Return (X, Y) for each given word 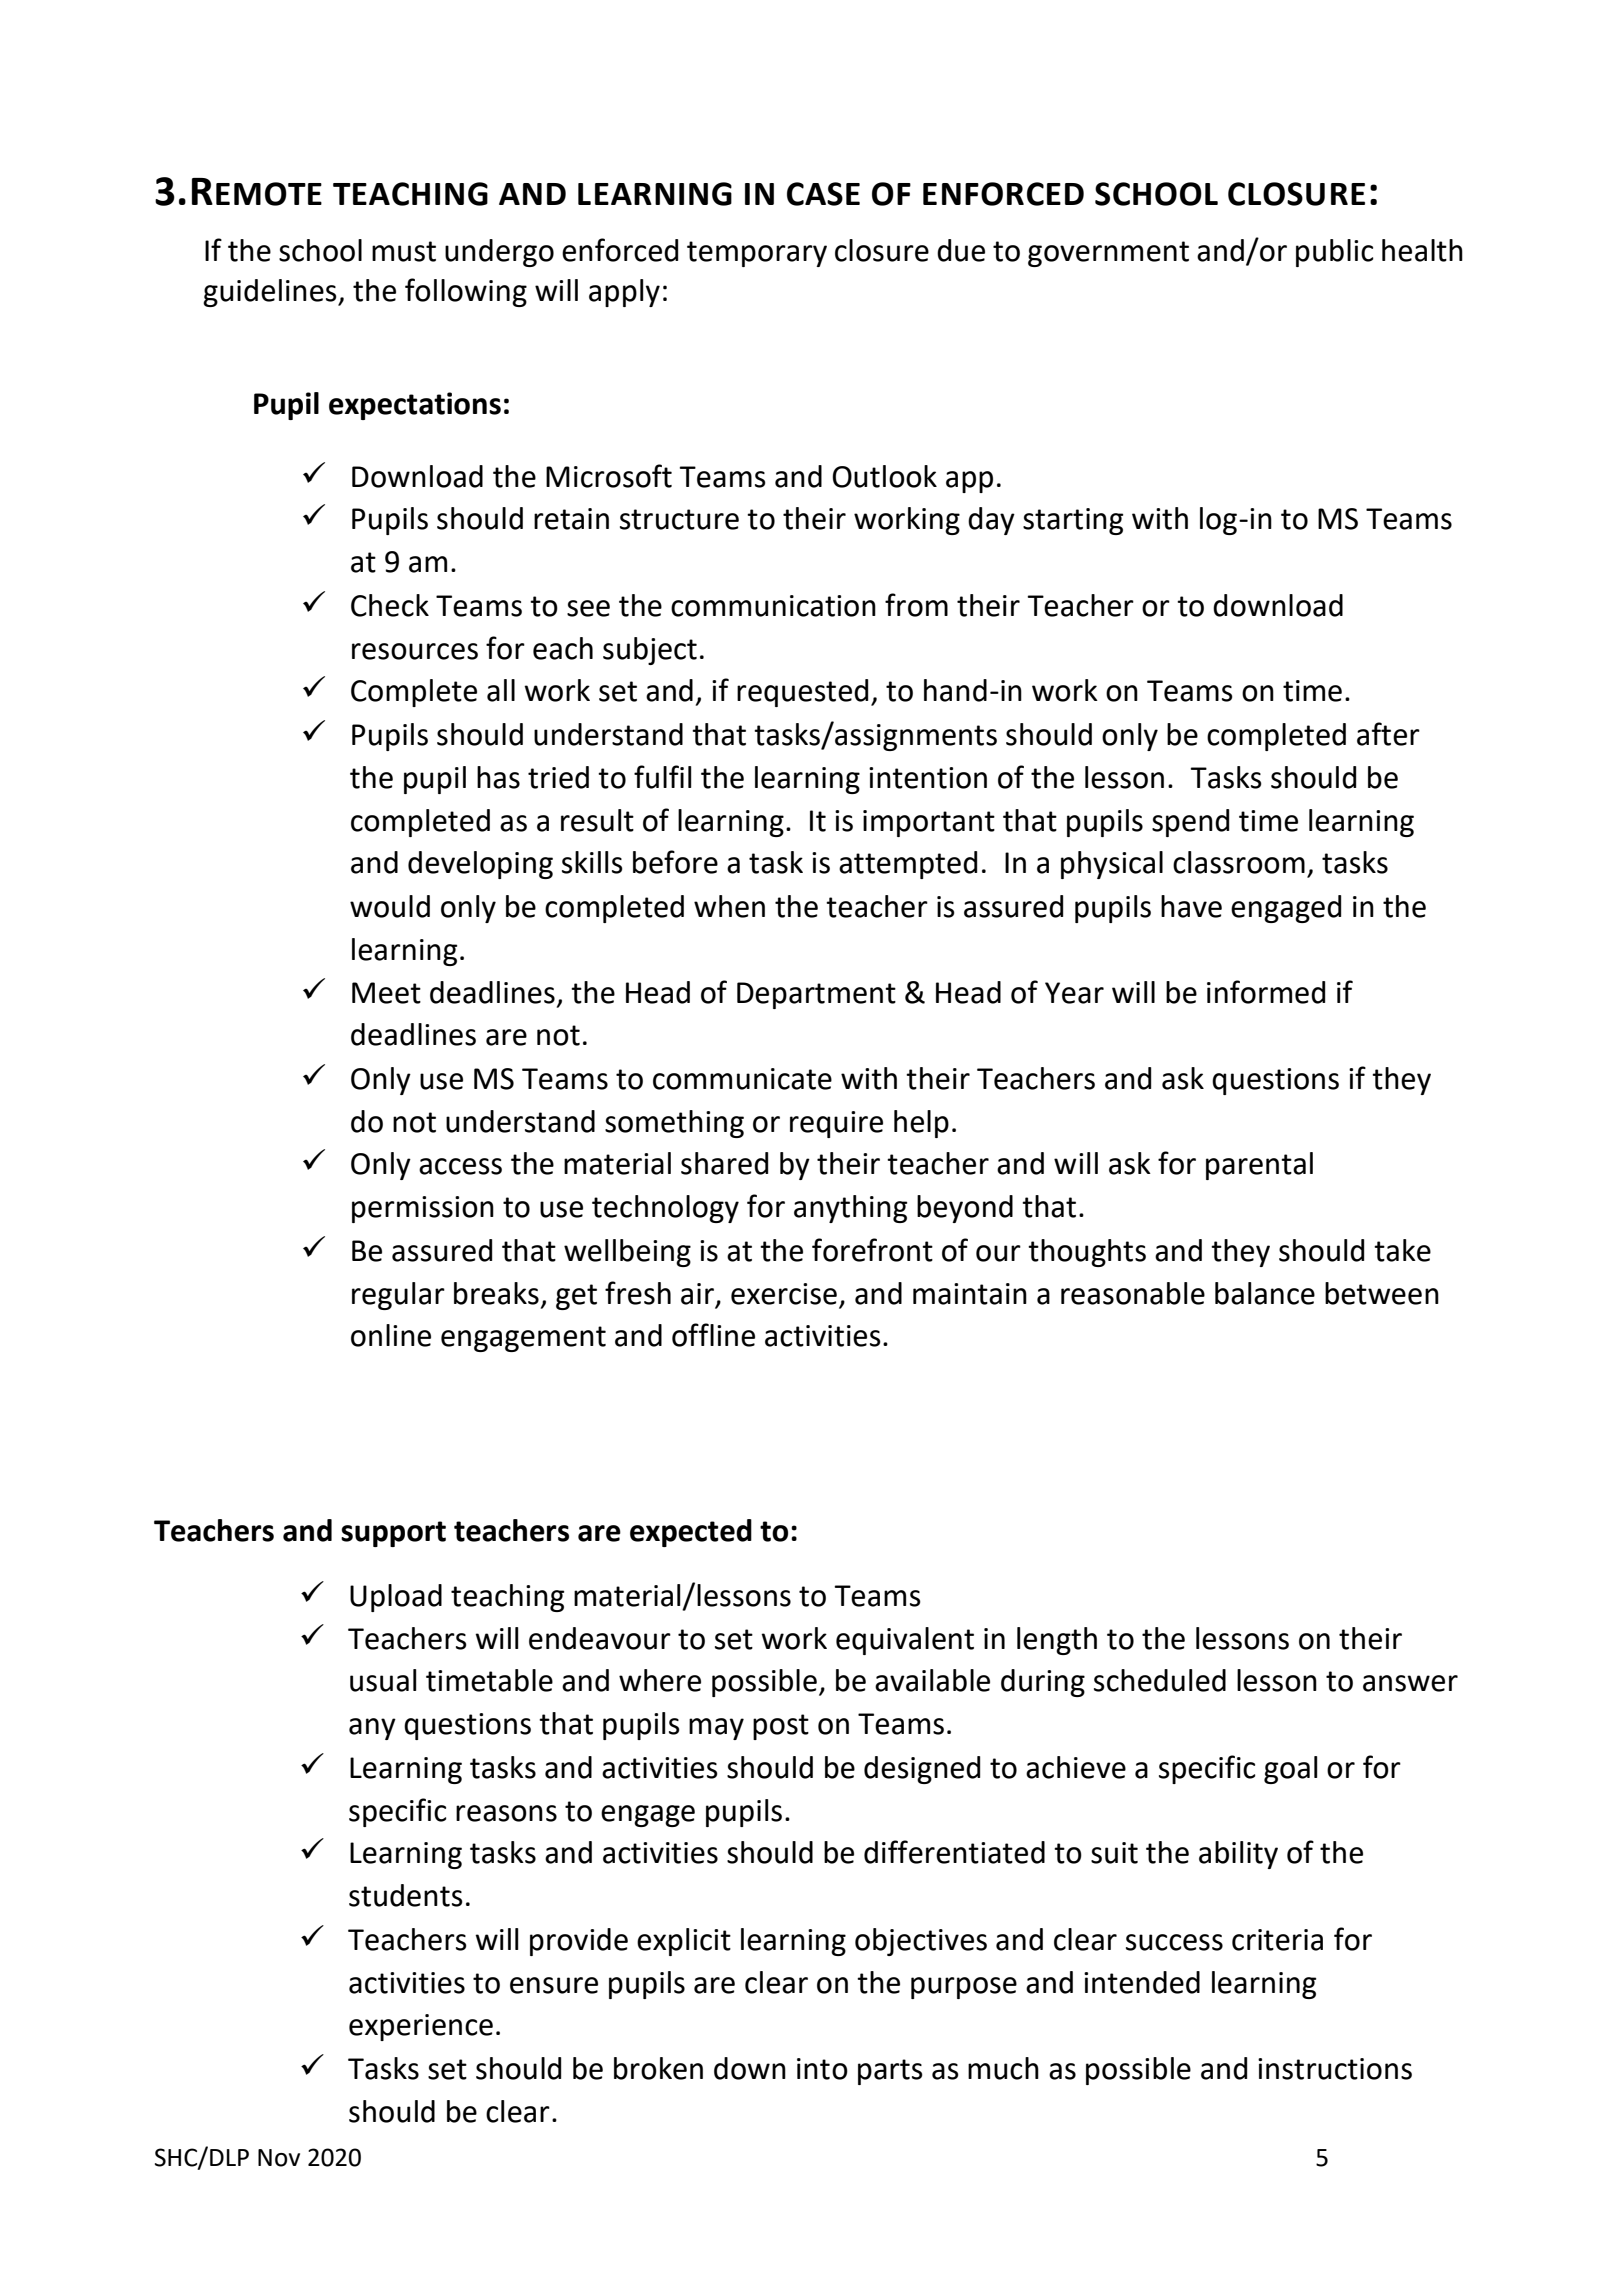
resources (415, 651)
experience (421, 2027)
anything (850, 1209)
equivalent (905, 1641)
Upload (396, 1598)
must (404, 251)
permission (423, 1209)
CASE (823, 194)
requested (802, 693)
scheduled (1160, 1680)
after (1388, 734)
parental (1259, 1166)
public (1335, 253)
